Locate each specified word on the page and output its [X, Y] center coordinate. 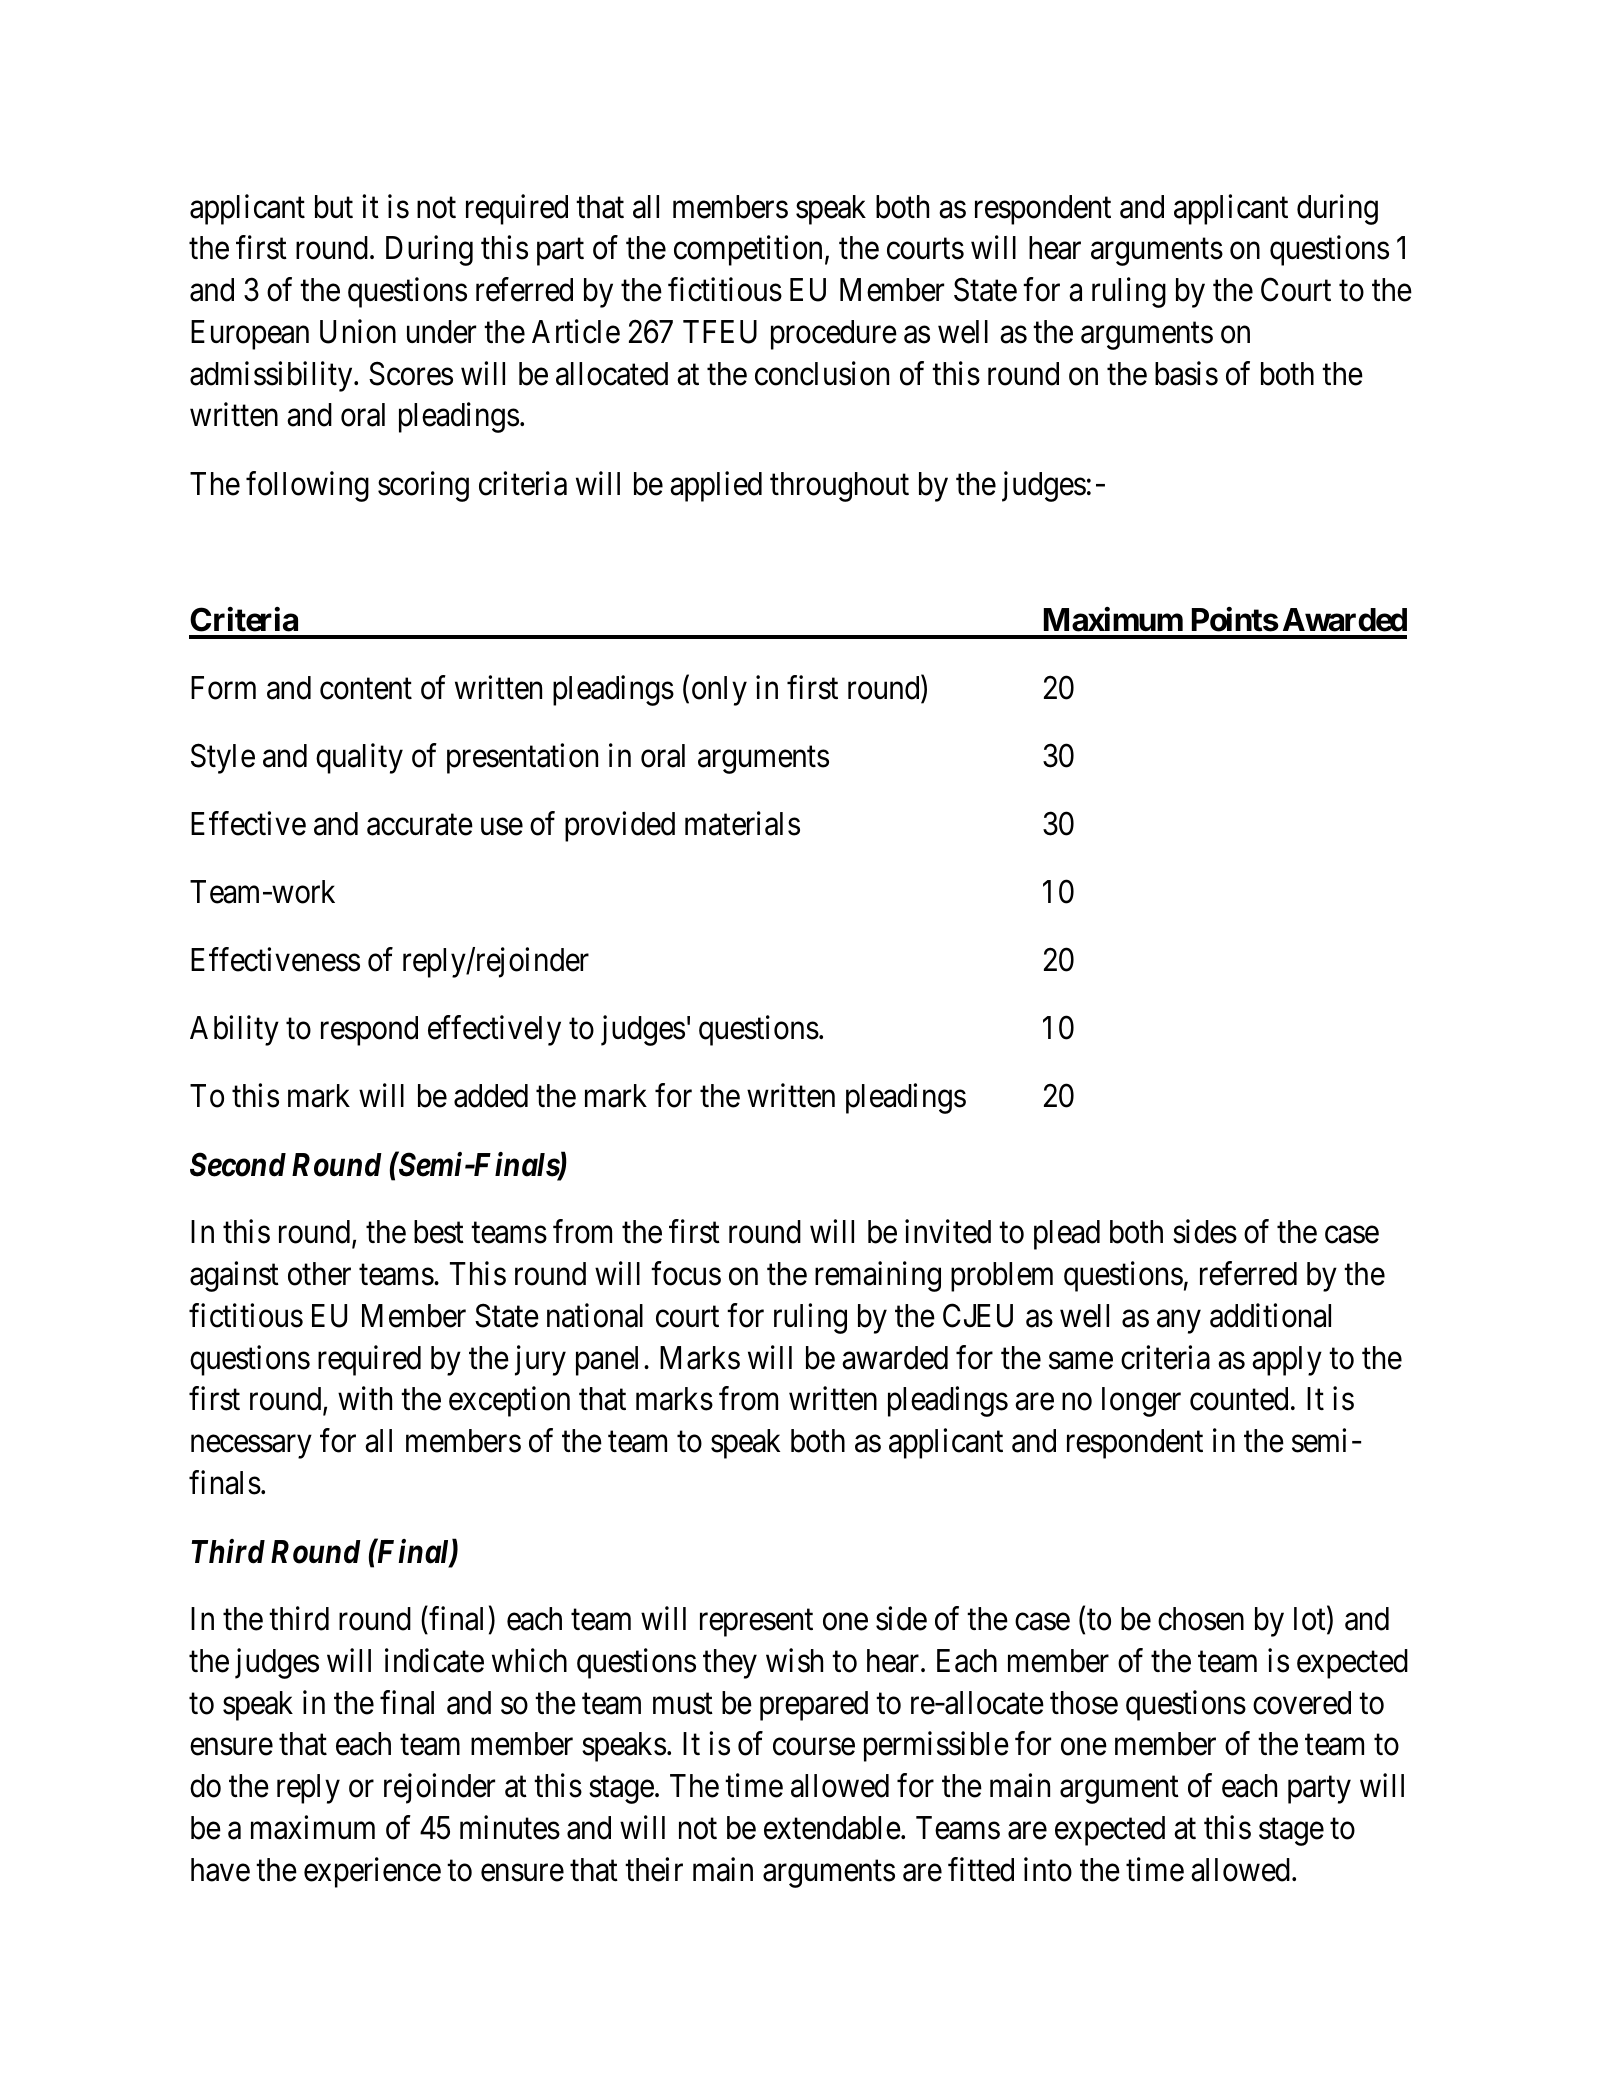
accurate [420, 825]
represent [756, 1623]
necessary [251, 1447]
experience [372, 1872]
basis [1186, 373]
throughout [839, 487]
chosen [1201, 1619]
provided [620, 827]
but [334, 207]
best [439, 1232]
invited [948, 1232]
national [595, 1316]
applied [716, 486]
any [1178, 1322]
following [307, 486]
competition [748, 251]
